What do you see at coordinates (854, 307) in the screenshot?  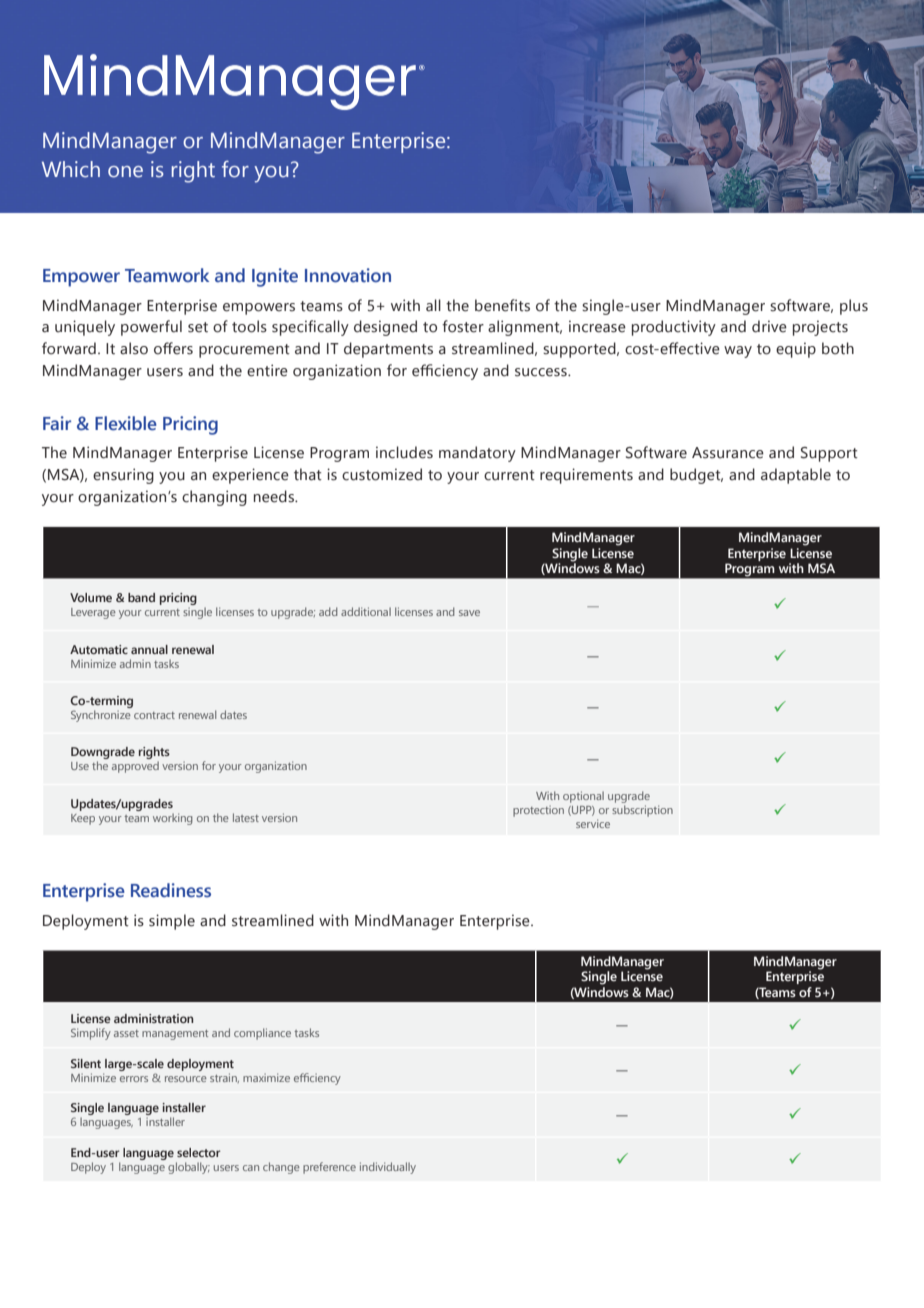 I see `plus` at bounding box center [854, 307].
